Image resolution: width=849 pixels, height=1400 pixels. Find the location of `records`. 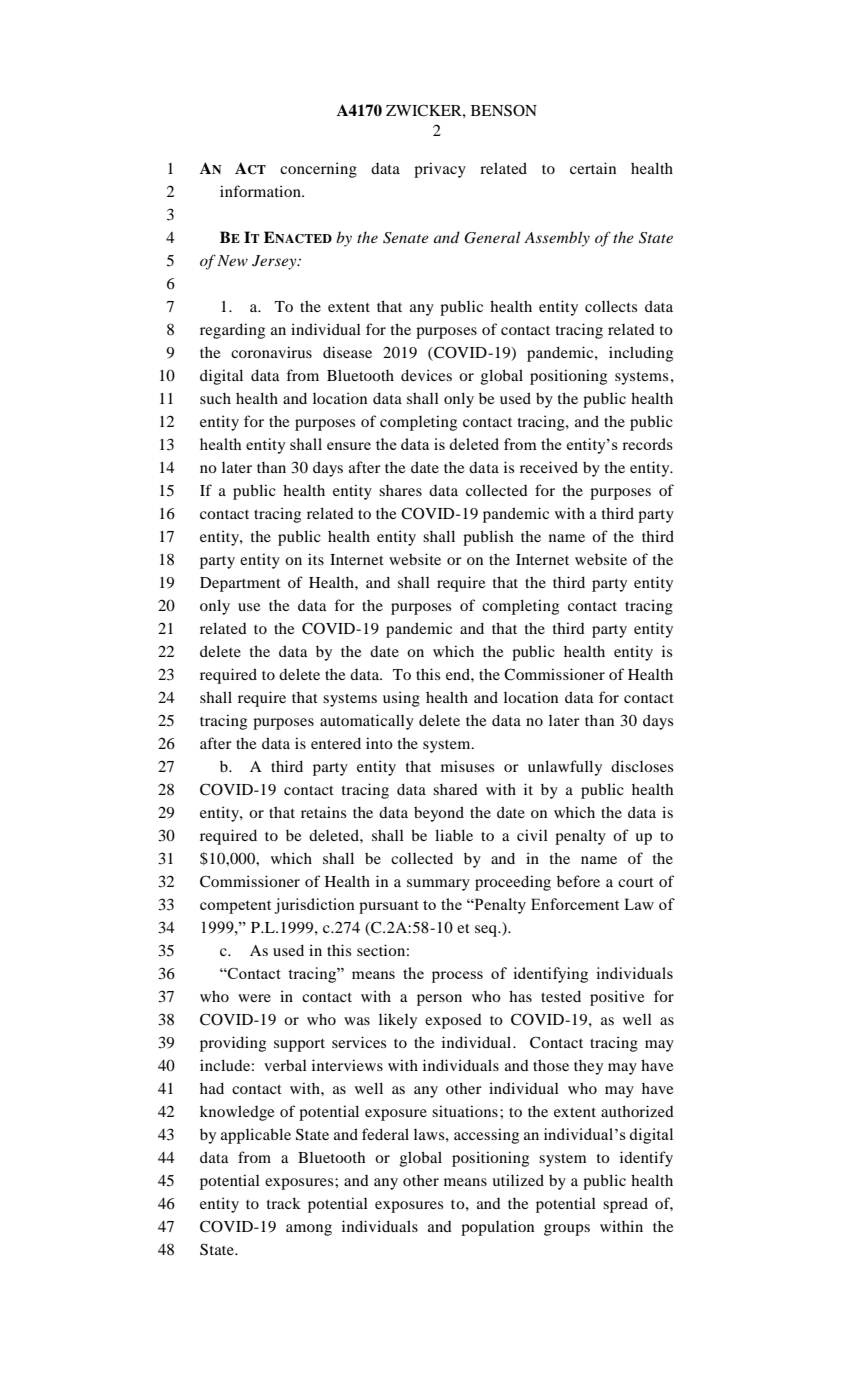

records is located at coordinates (647, 444).
